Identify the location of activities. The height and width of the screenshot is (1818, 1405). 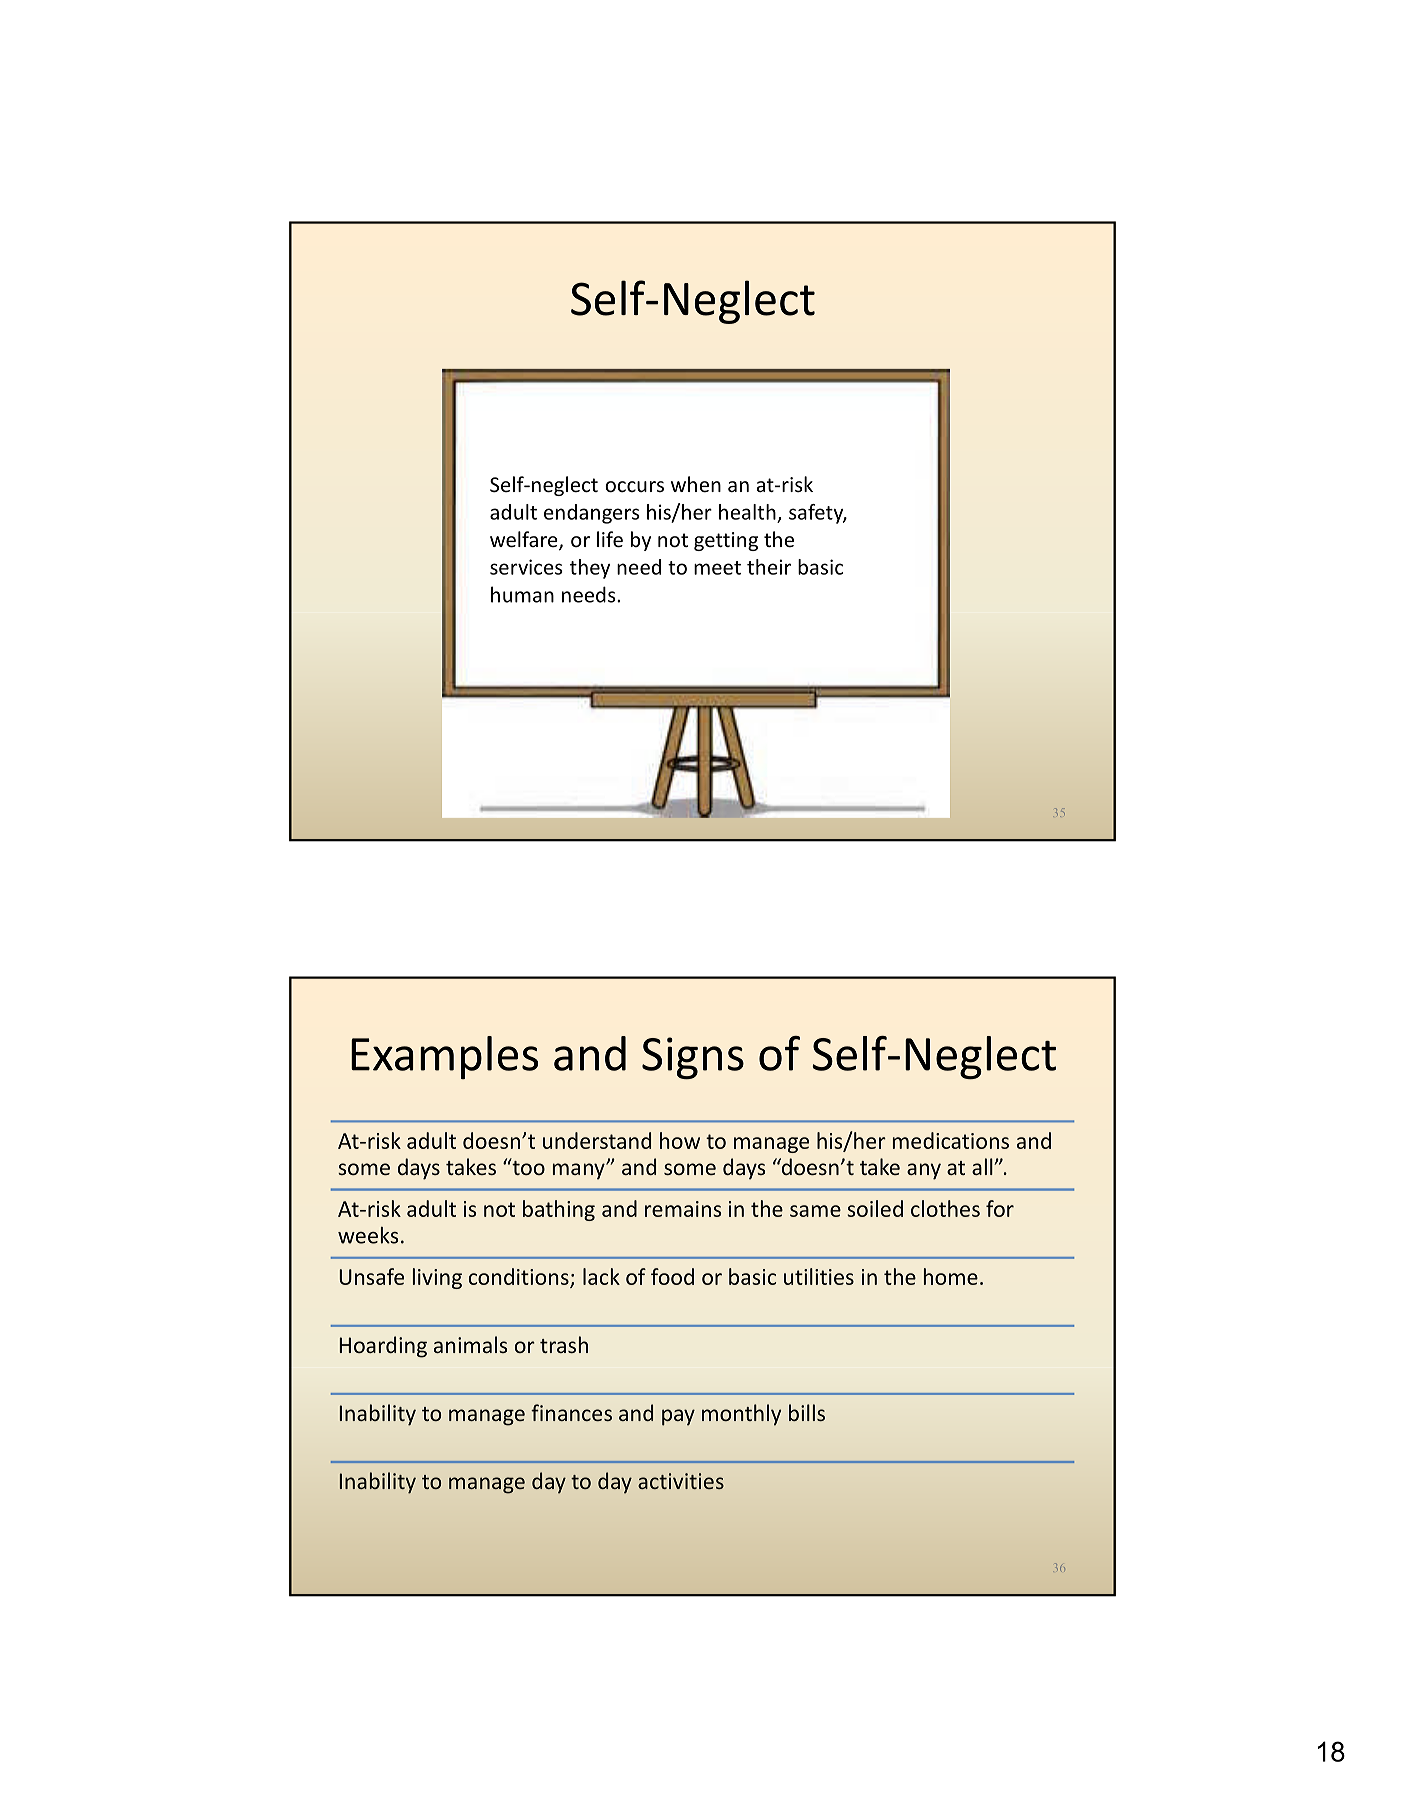
(681, 1481).
